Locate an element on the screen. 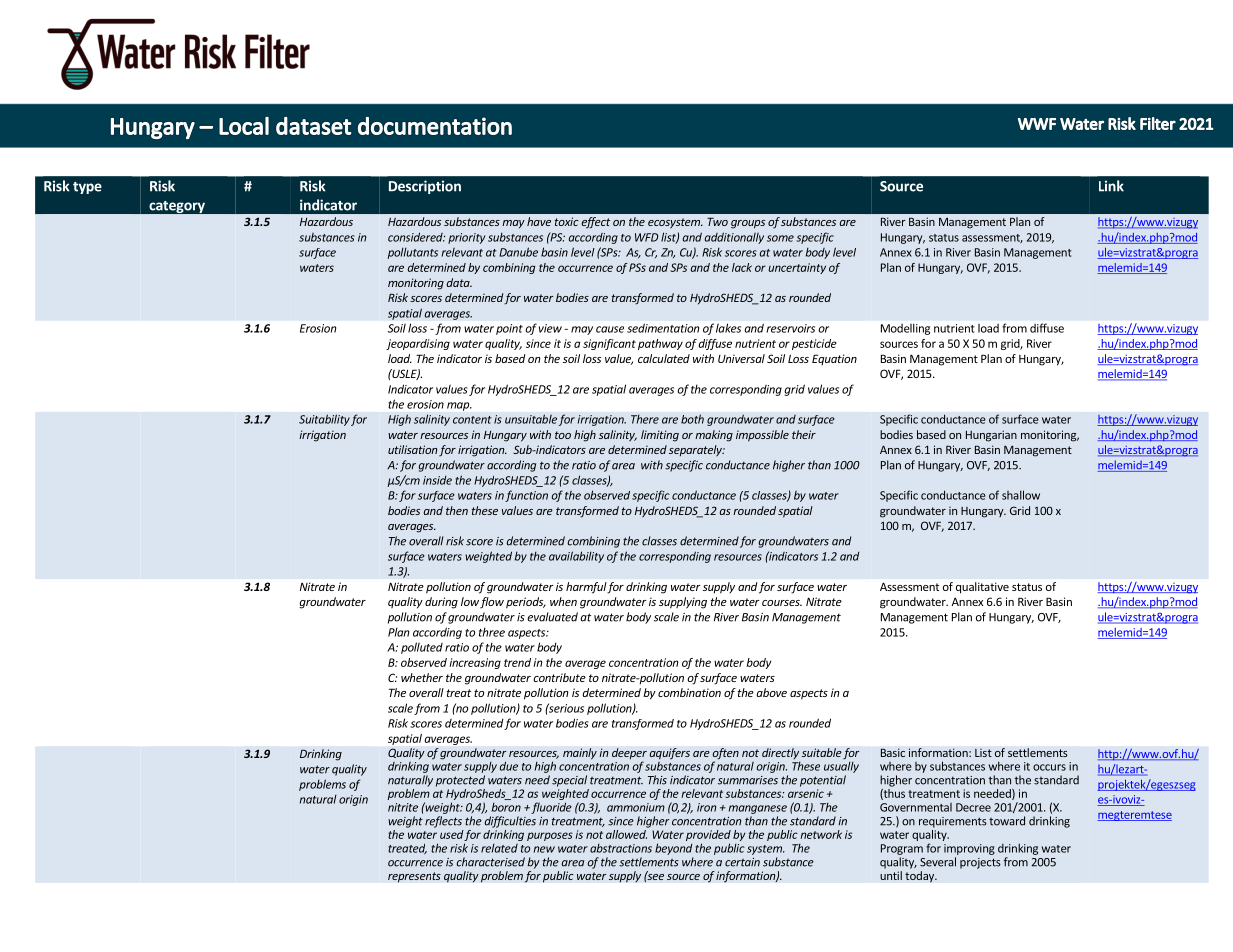 The image size is (1233, 952). represents is located at coordinates (414, 877).
